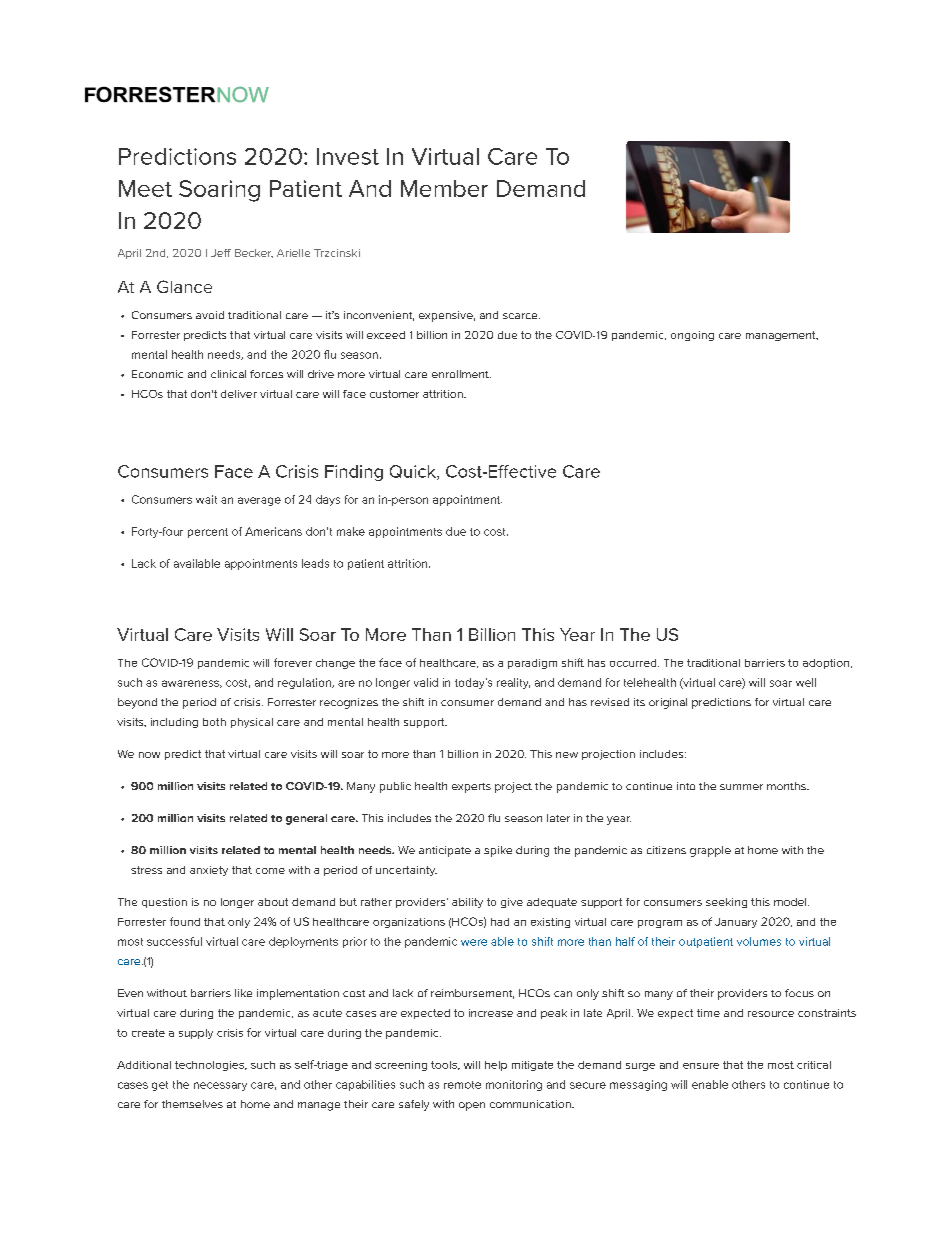 Image resolution: width=952 pixels, height=1233 pixels. What do you see at coordinates (220, 1086) in the document?
I see `necessary` at bounding box center [220, 1086].
